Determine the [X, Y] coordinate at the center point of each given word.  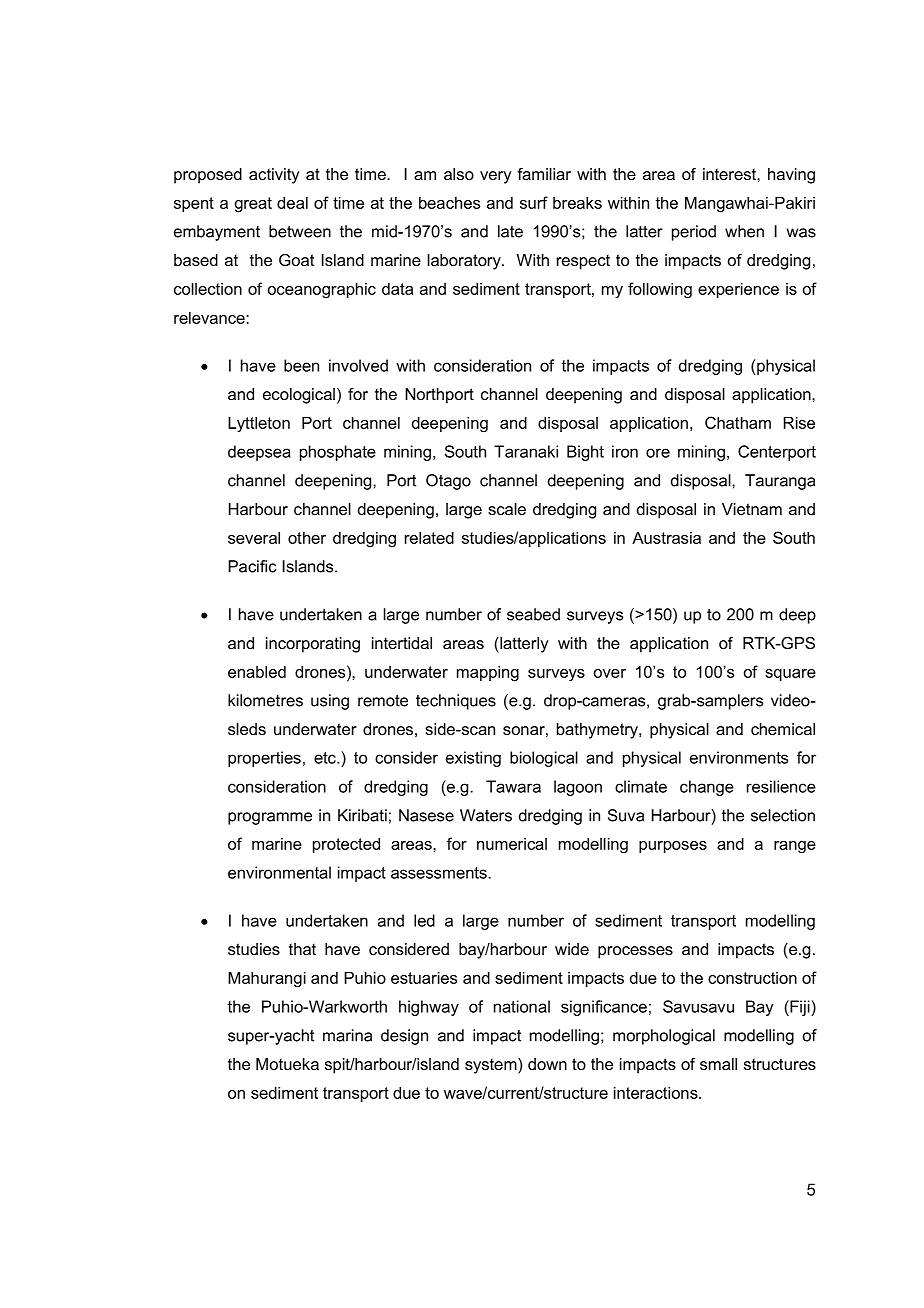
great [253, 205]
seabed [533, 614]
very [496, 177]
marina [347, 1035]
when [744, 231]
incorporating [313, 645]
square [790, 675]
